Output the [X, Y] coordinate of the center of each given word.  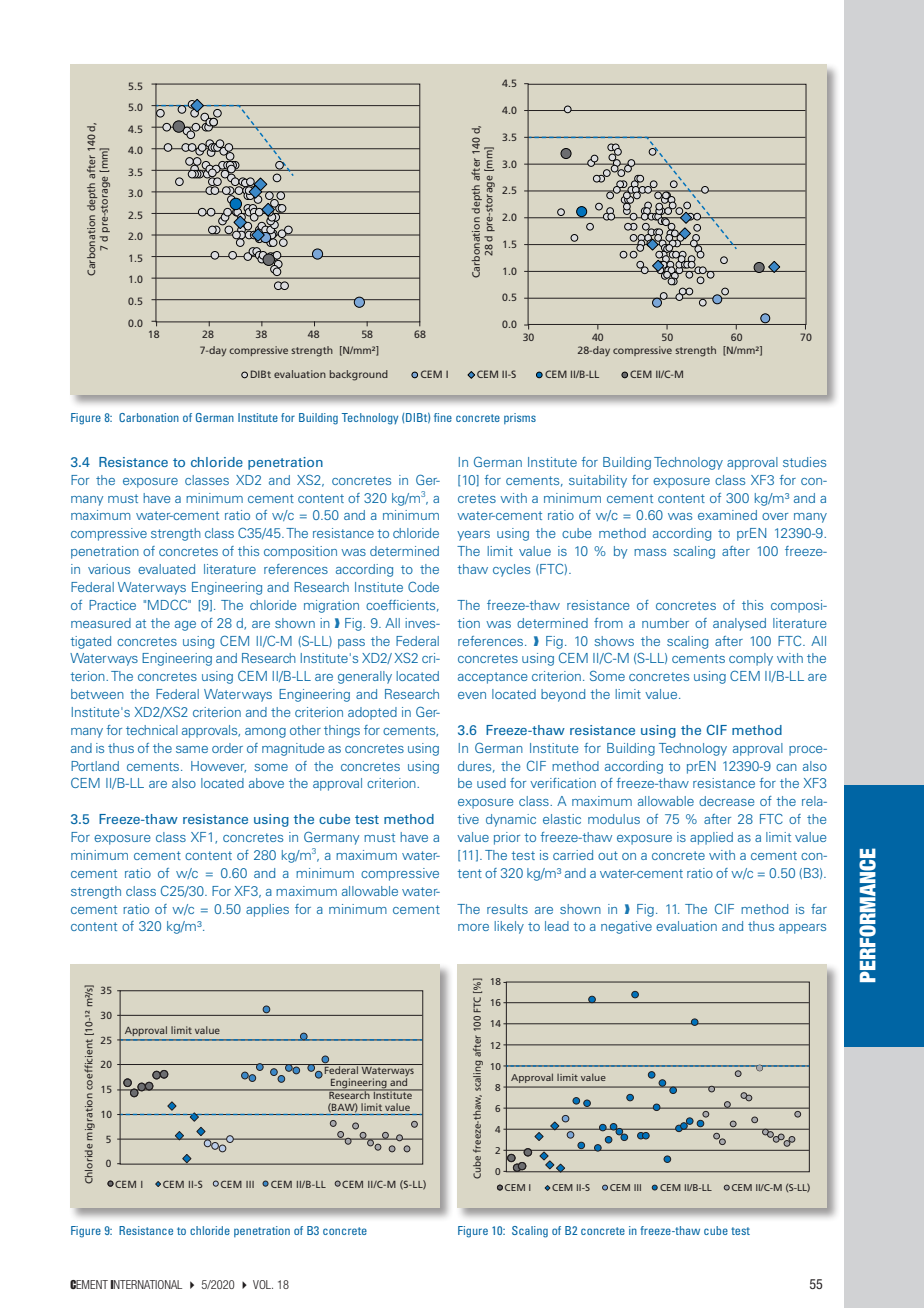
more [473, 927]
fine [443, 417]
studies [804, 462]
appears [802, 929]
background [359, 375]
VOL [263, 1284]
